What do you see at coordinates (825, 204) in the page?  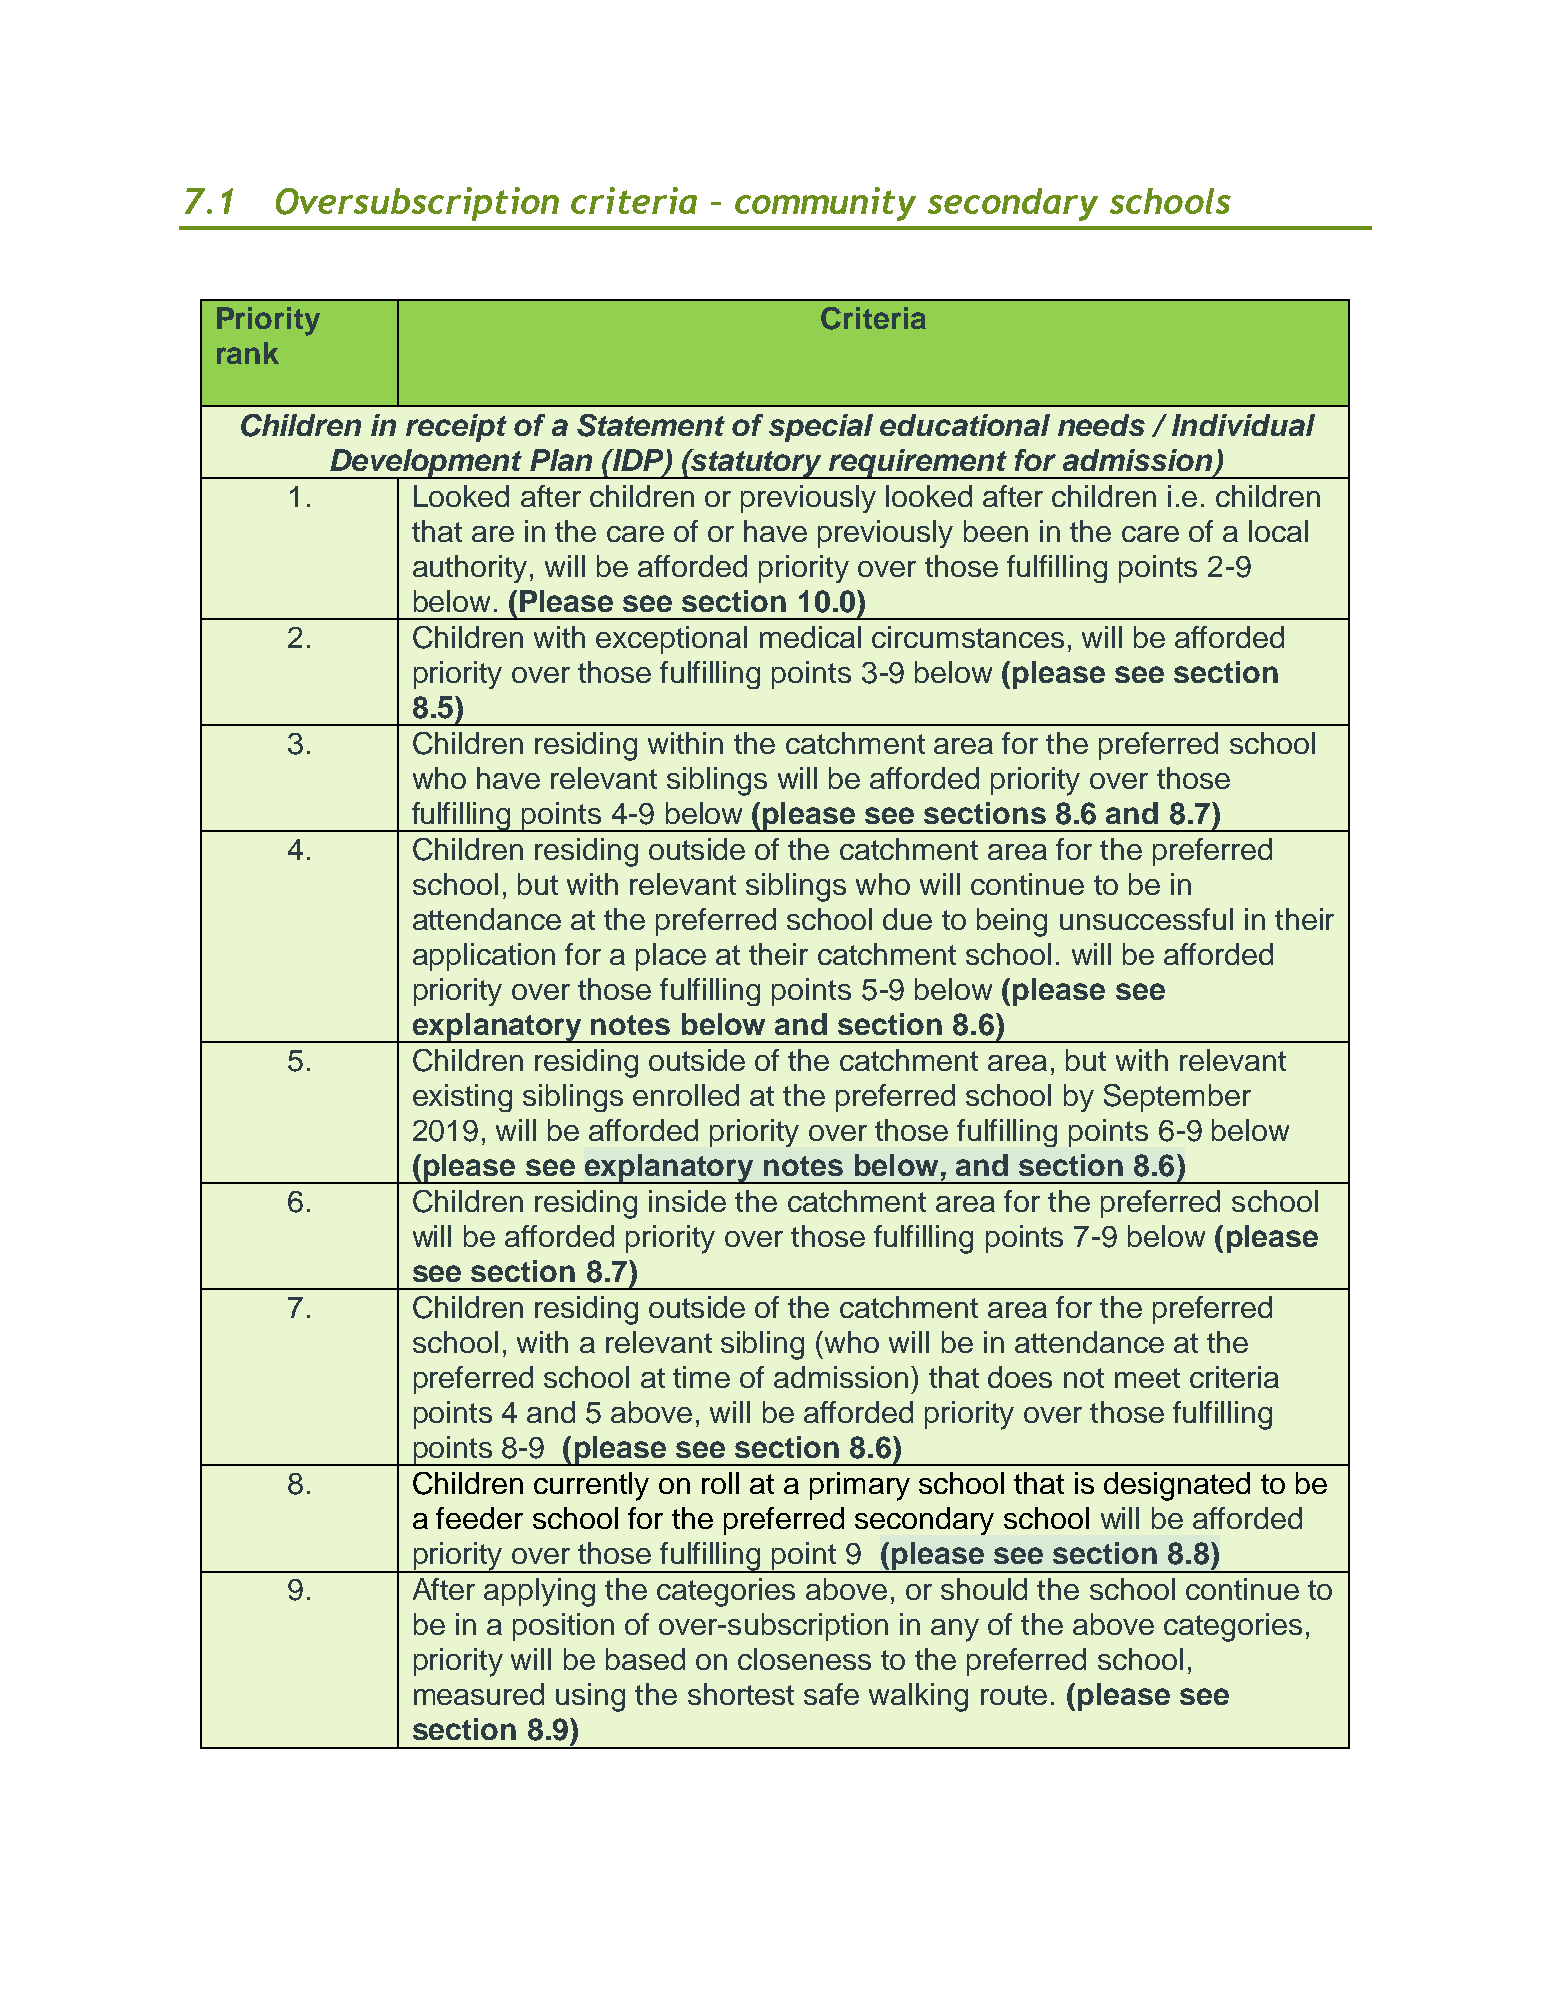 I see `community` at bounding box center [825, 204].
